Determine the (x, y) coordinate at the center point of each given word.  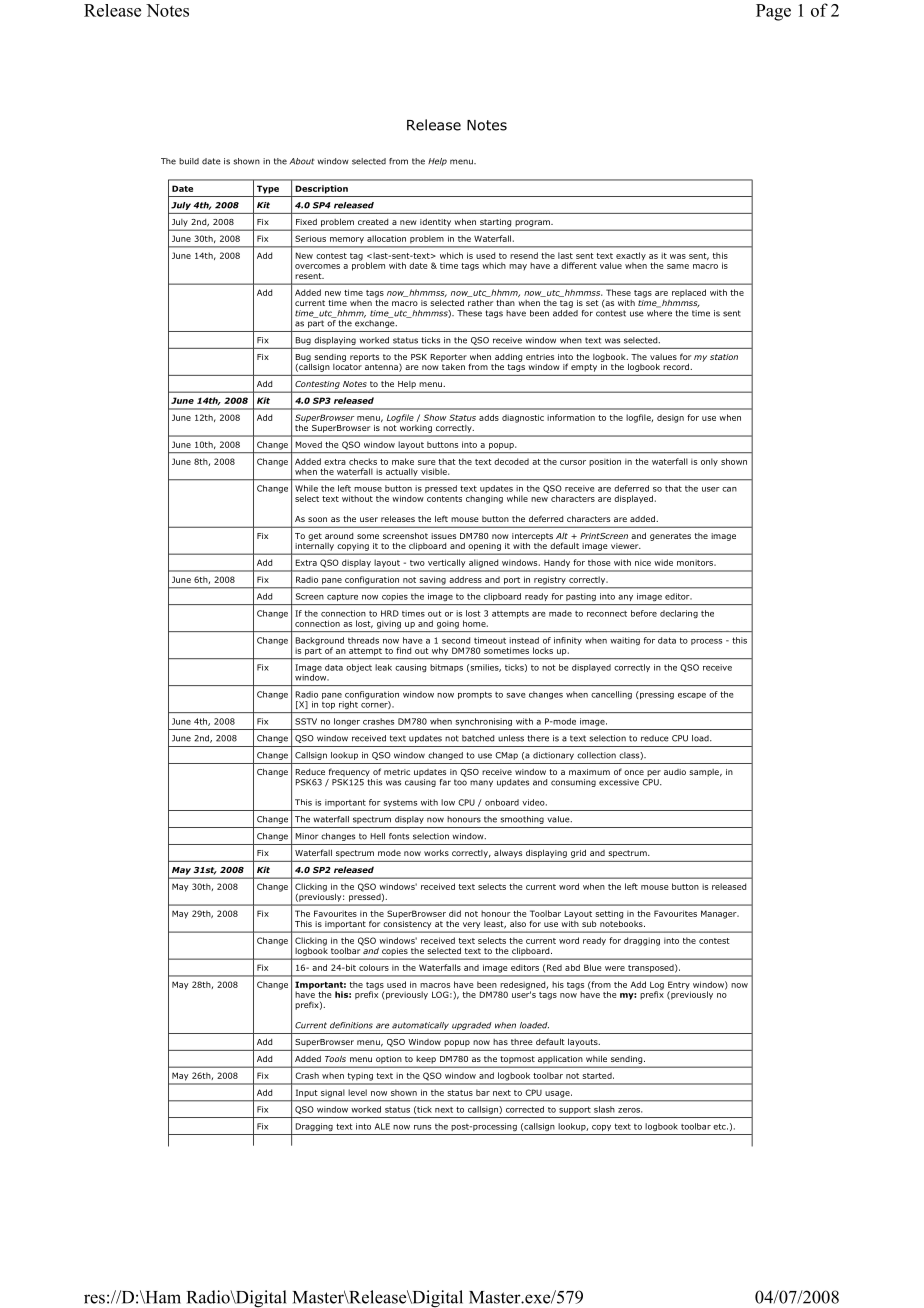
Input (306, 1093)
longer (347, 722)
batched (478, 738)
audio (675, 772)
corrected (525, 1109)
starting (495, 223)
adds (489, 417)
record (677, 366)
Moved (309, 444)
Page (773, 12)
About (302, 161)
